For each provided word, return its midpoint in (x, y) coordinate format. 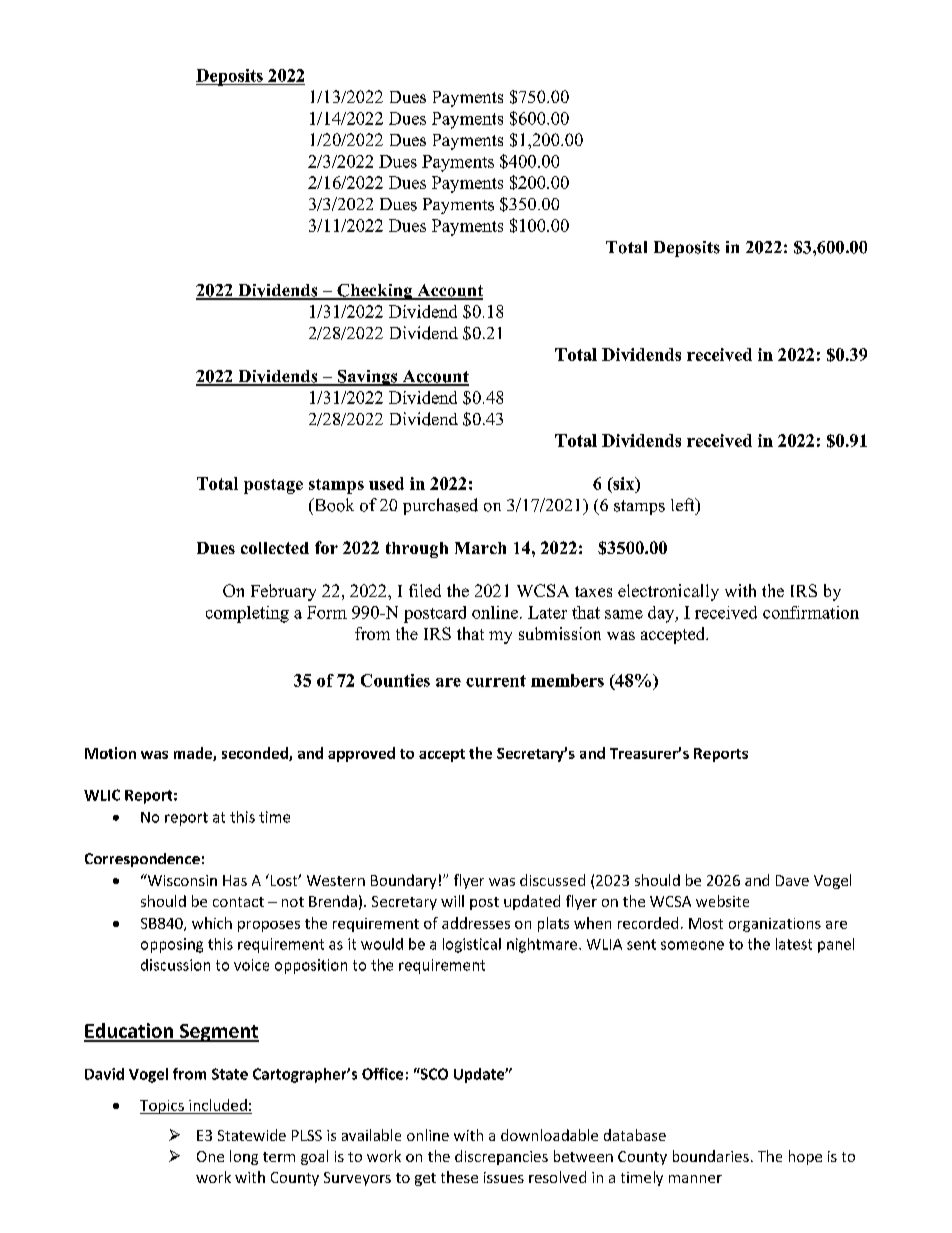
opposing (172, 945)
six (624, 483)
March (480, 548)
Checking (375, 292)
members (567, 680)
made (194, 754)
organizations (775, 925)
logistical (472, 945)
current (496, 681)
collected (275, 548)
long (244, 1157)
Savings (367, 378)
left (684, 504)
